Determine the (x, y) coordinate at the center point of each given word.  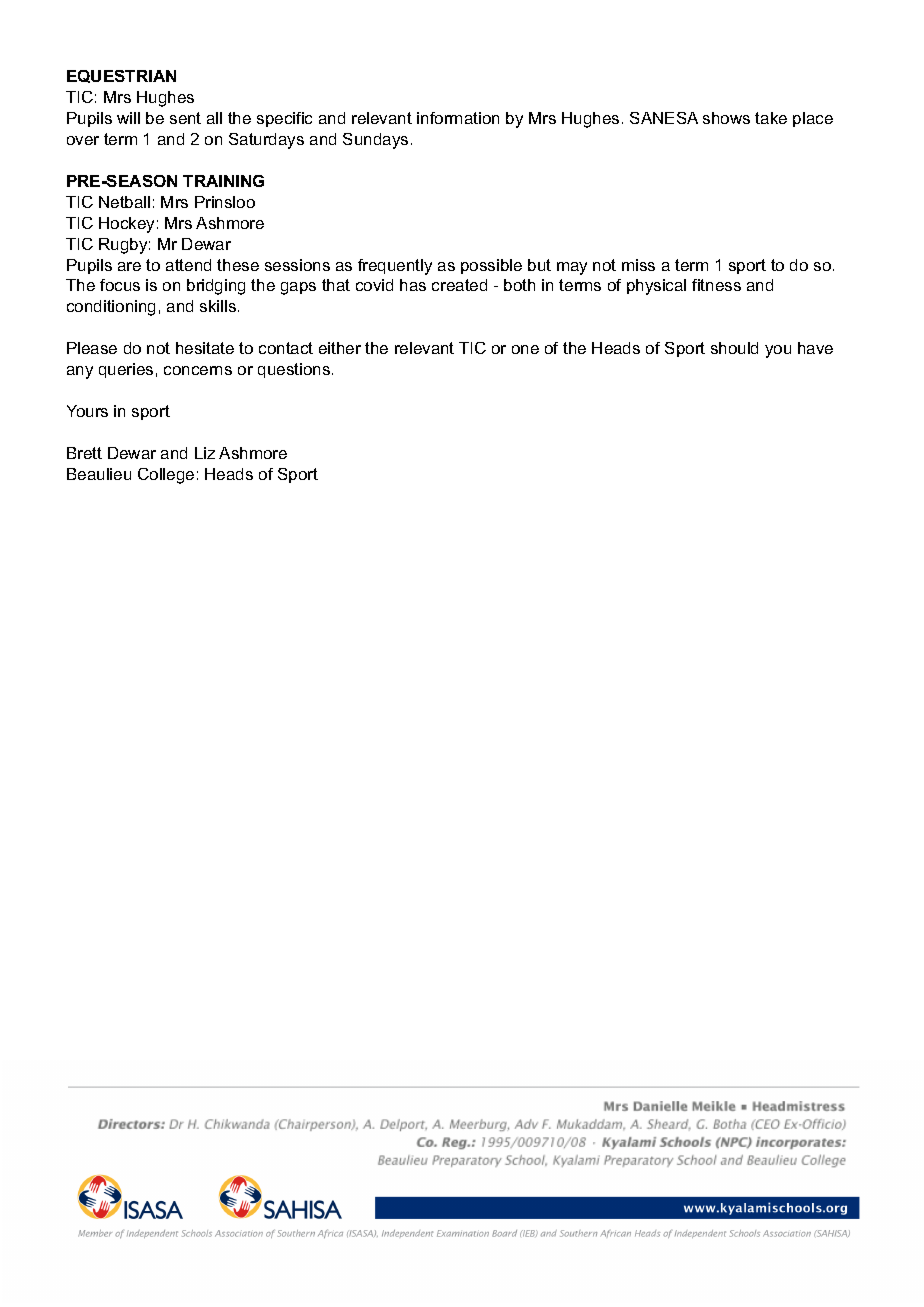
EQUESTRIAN (121, 76)
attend (188, 265)
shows (726, 118)
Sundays (375, 141)
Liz (205, 453)
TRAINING (223, 181)
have (815, 348)
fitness (716, 285)
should (734, 348)
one (525, 349)
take (771, 118)
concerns (198, 370)
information (458, 118)
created (459, 285)
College (166, 476)
